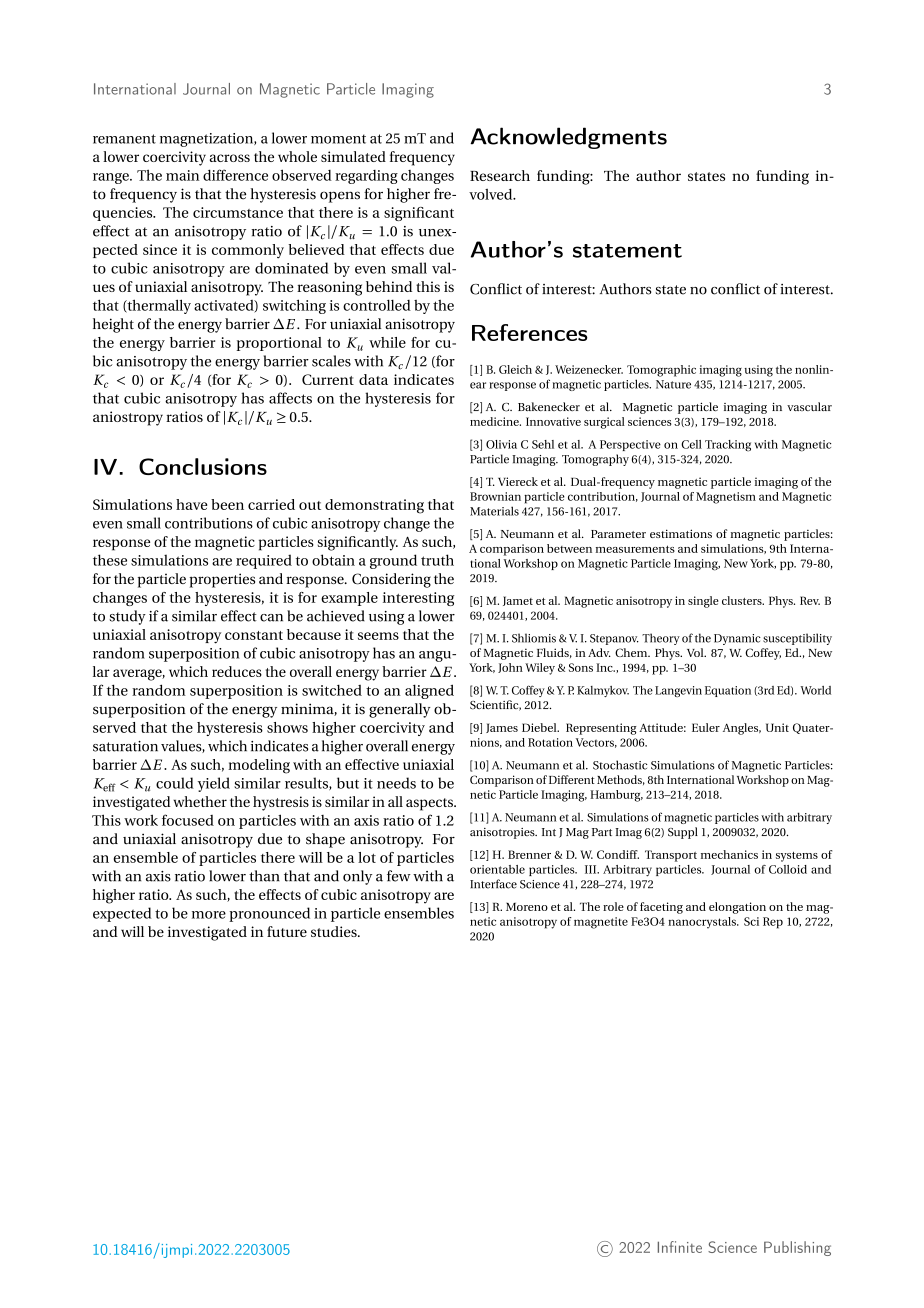 Image resolution: width=924 pixels, height=1308 pixels. I want to click on Infinite, so click(680, 1247).
